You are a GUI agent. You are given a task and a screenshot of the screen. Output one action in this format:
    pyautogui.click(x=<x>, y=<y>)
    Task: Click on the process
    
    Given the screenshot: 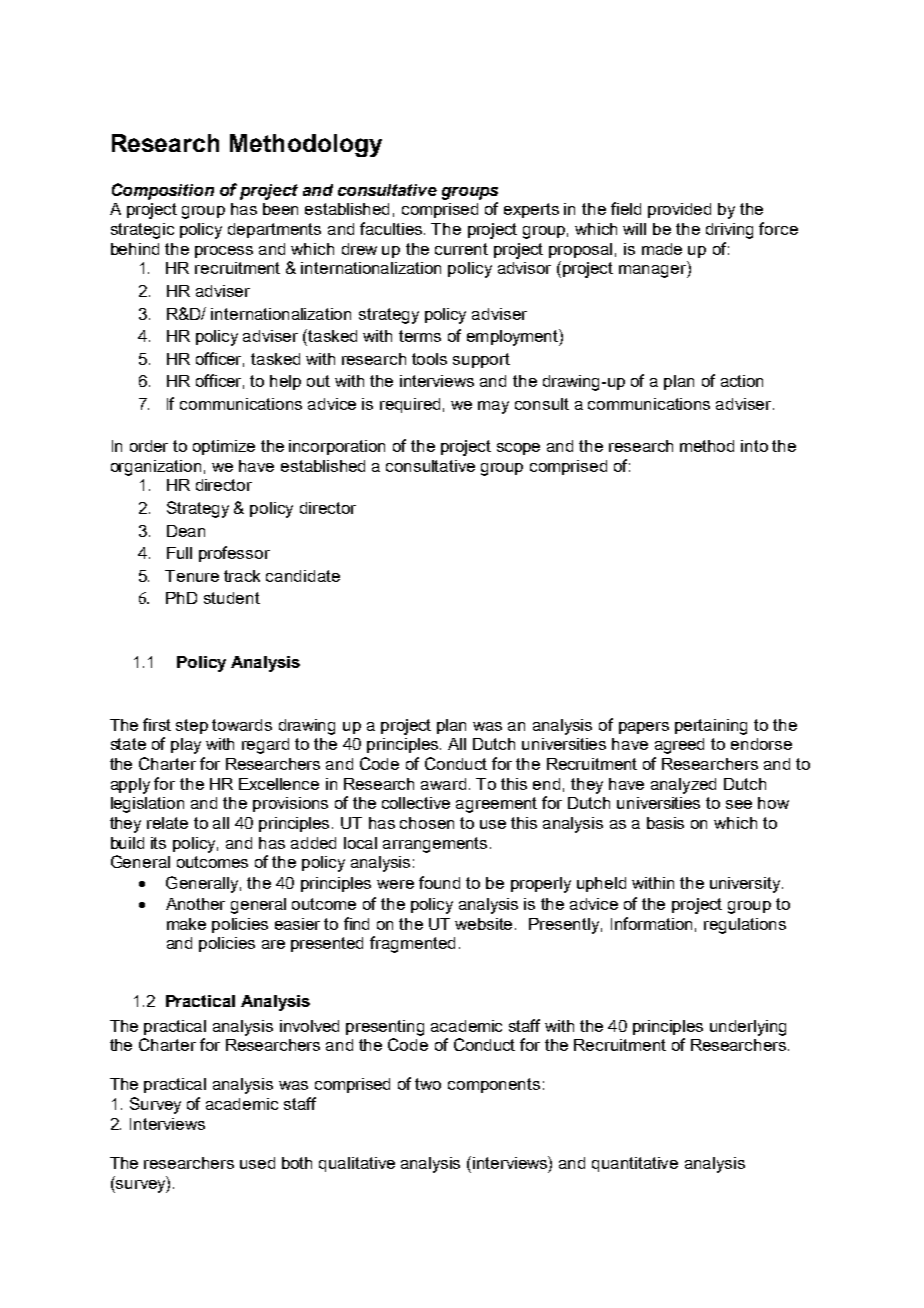 What is the action you would take?
    pyautogui.click(x=224, y=252)
